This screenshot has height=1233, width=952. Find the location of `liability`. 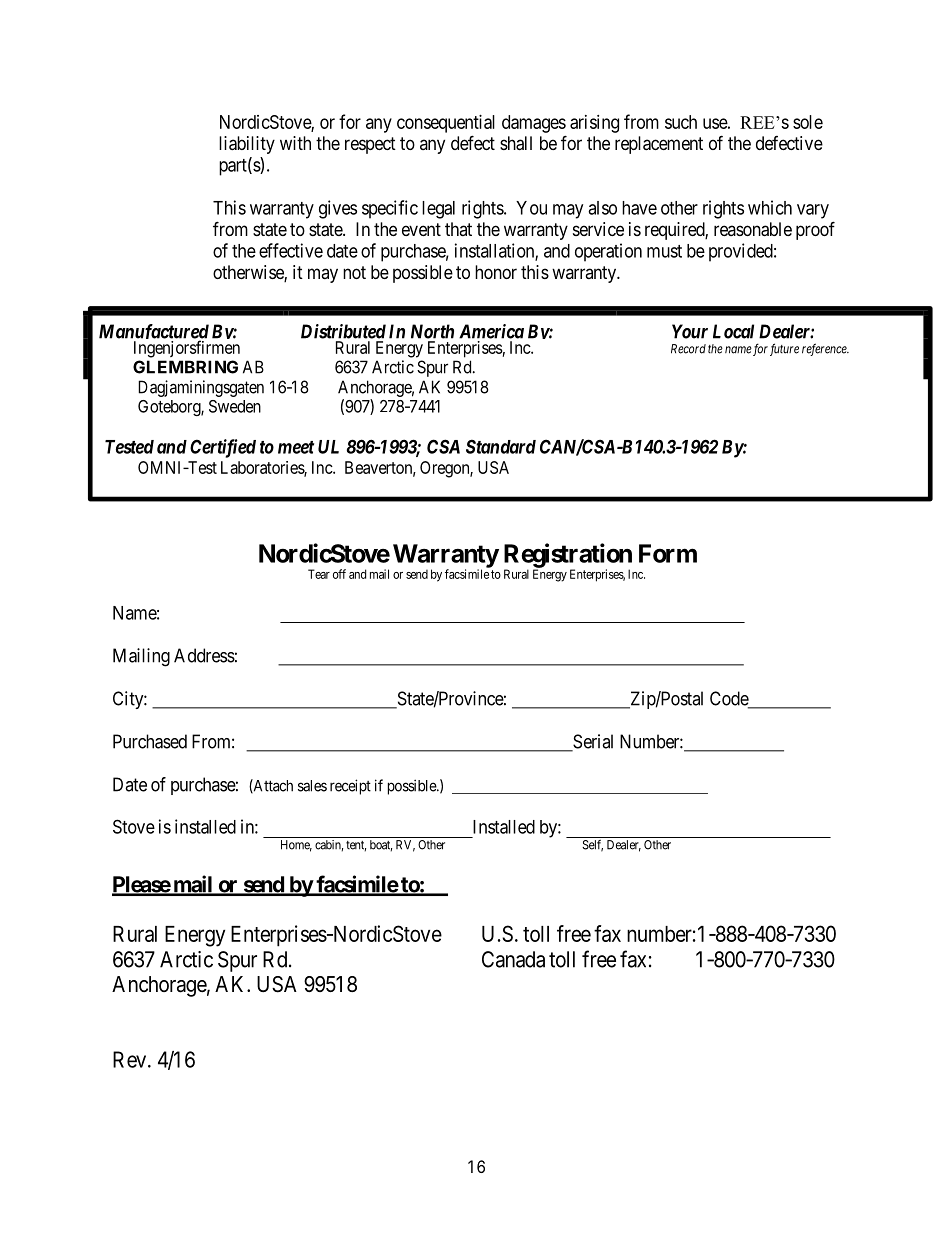

liability is located at coordinates (247, 145).
